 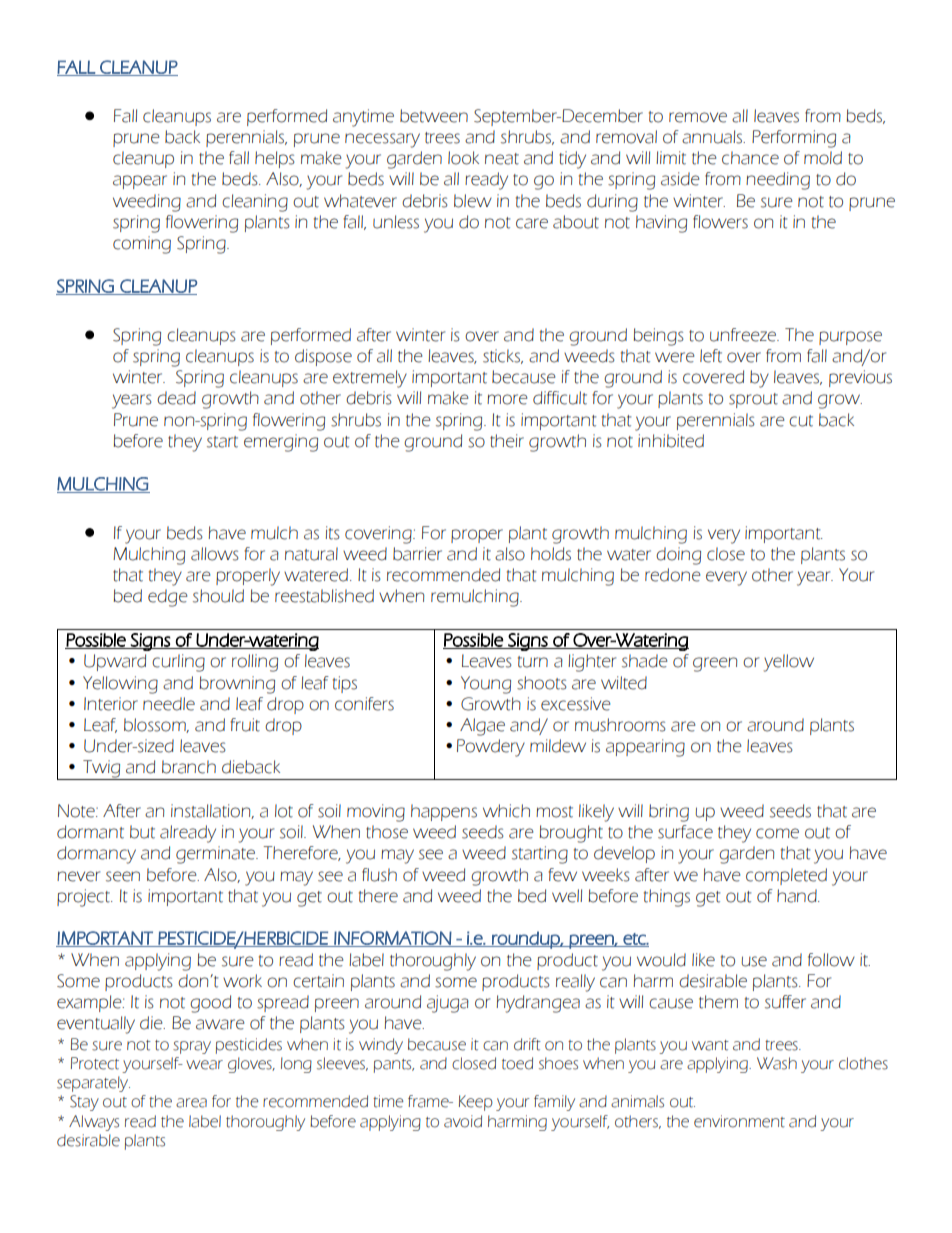 What do you see at coordinates (463, 1121) in the screenshot?
I see `avoid` at bounding box center [463, 1121].
